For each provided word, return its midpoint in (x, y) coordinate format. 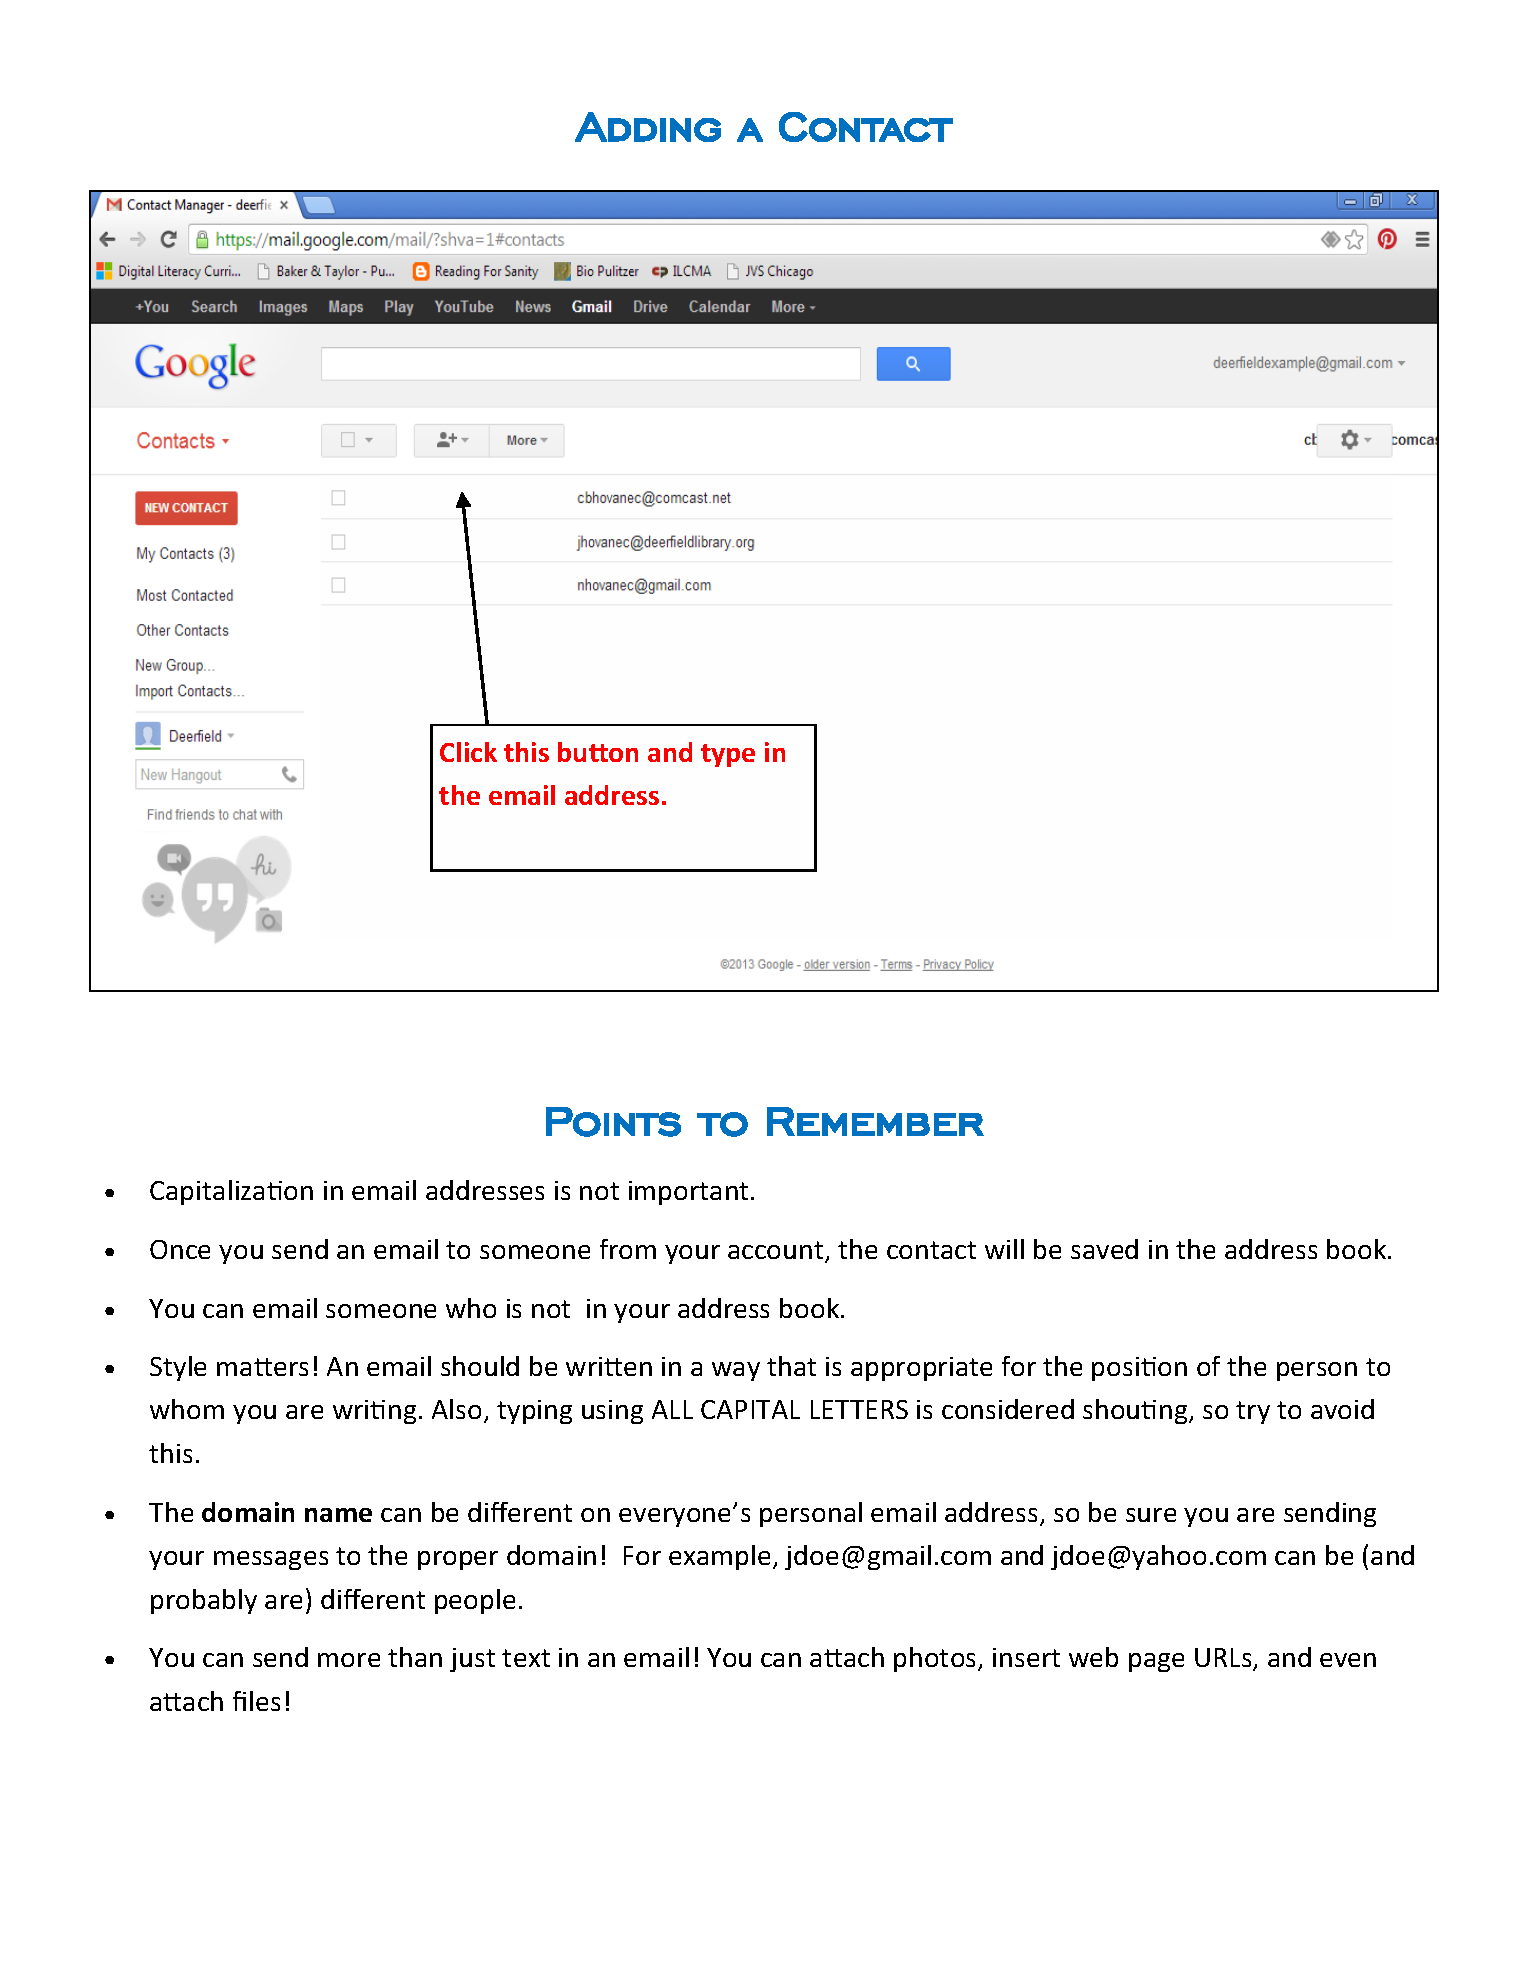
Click (468, 752)
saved (1104, 1249)
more (349, 1660)
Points (613, 1122)
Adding (648, 127)
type (728, 755)
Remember (875, 1121)
